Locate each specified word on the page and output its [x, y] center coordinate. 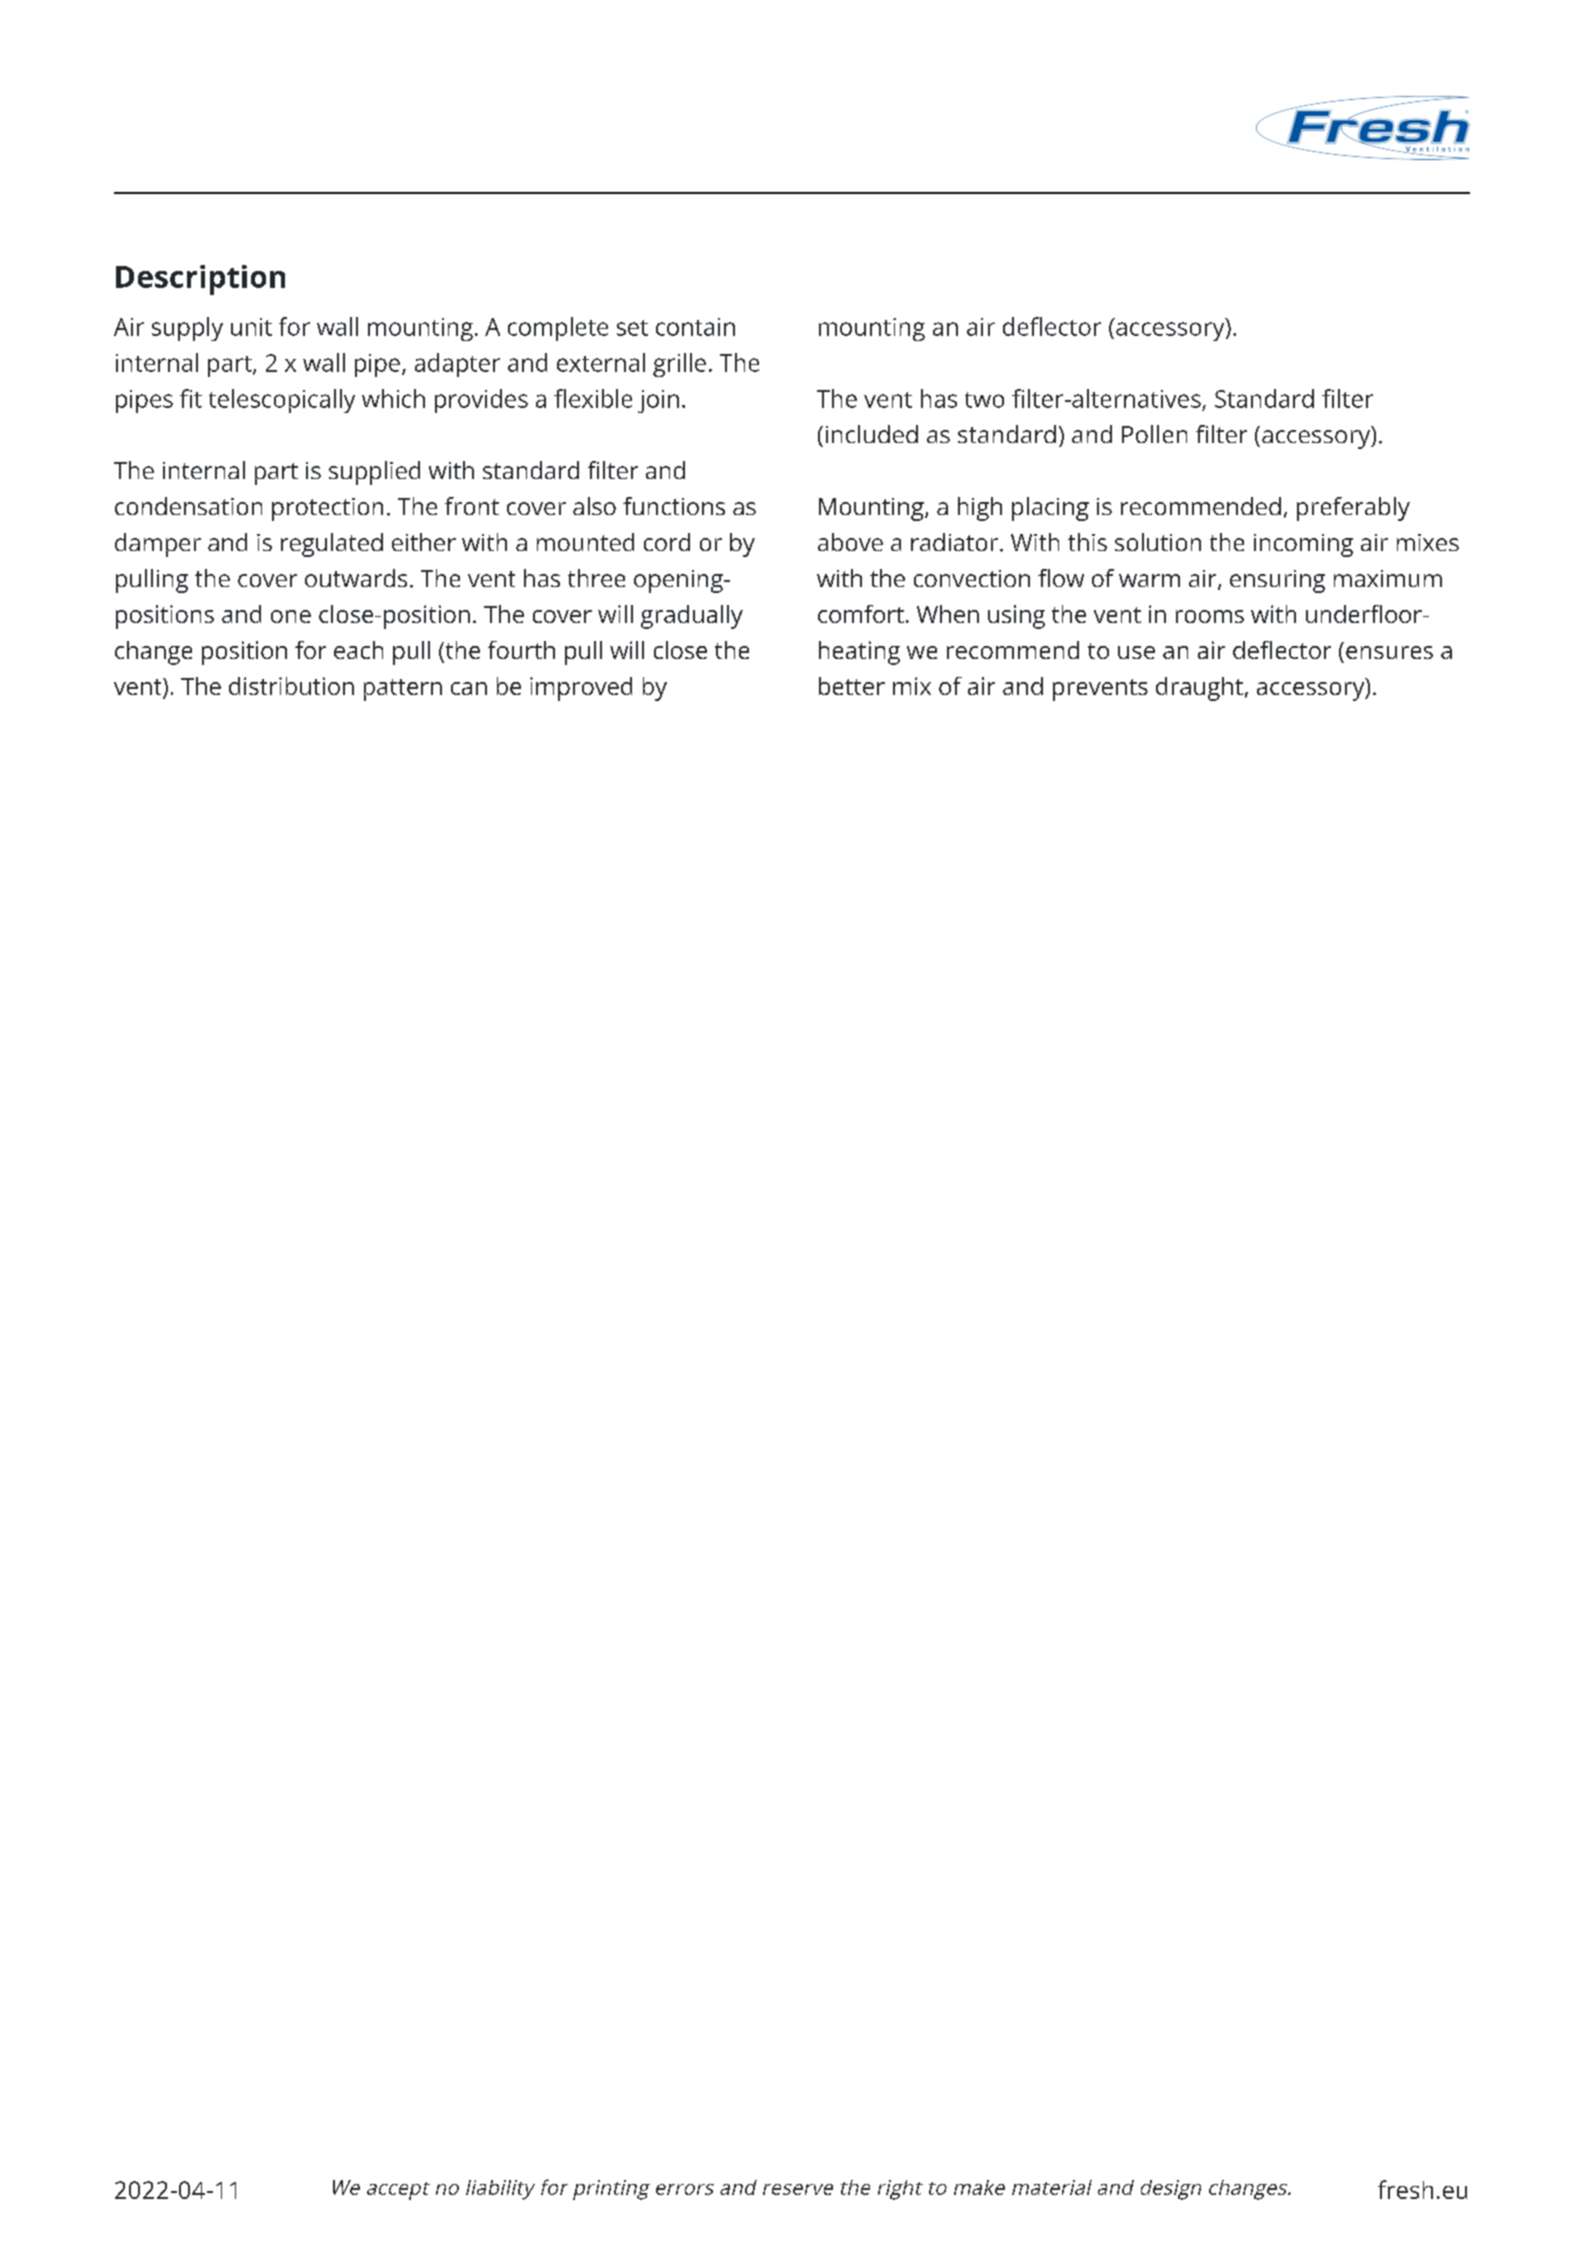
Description [200, 280]
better [852, 686]
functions [674, 506]
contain [695, 327]
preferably [1353, 509]
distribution [291, 686]
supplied [374, 473]
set [632, 328]
